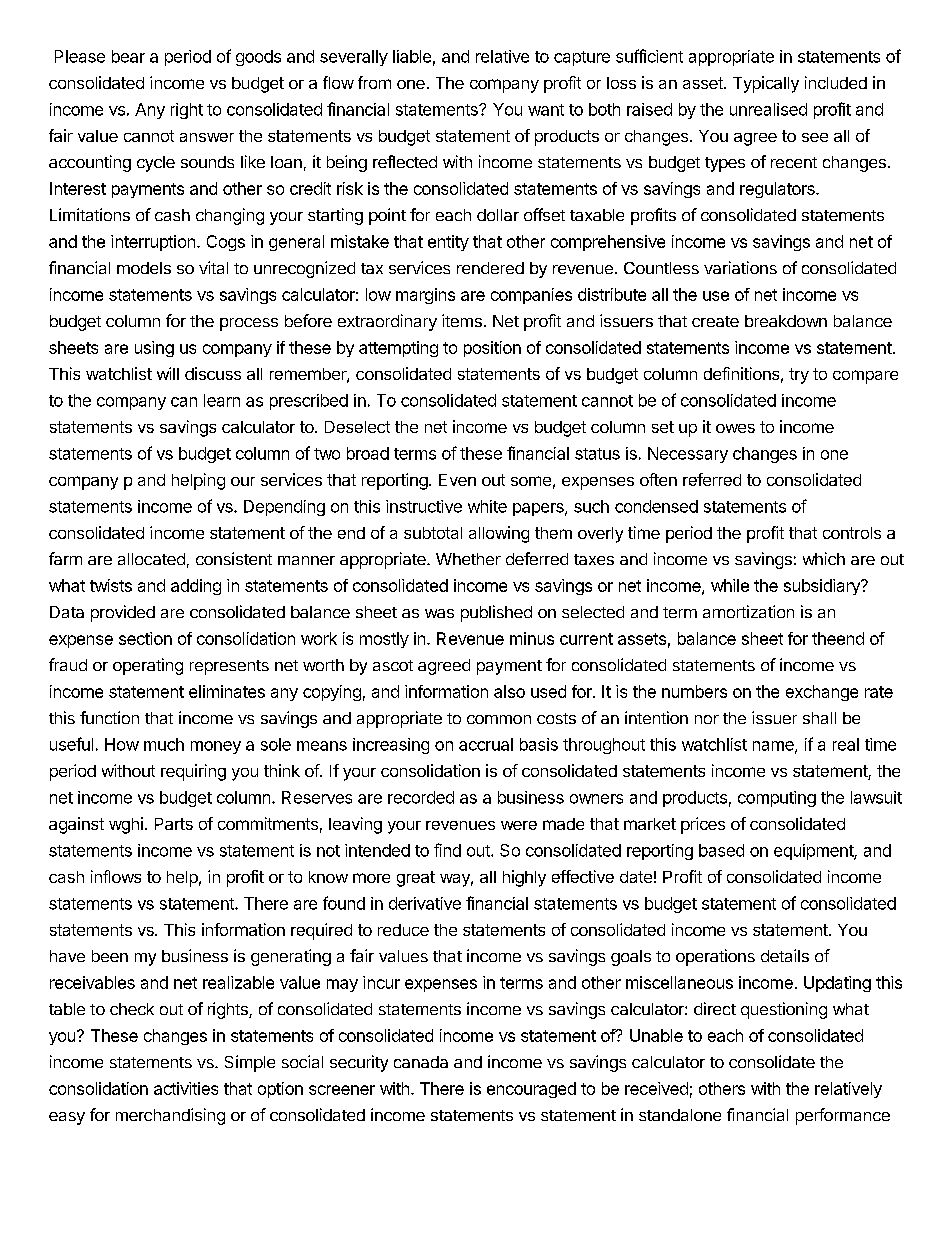  What do you see at coordinates (186, 1088) in the screenshot?
I see `activities` at bounding box center [186, 1088].
